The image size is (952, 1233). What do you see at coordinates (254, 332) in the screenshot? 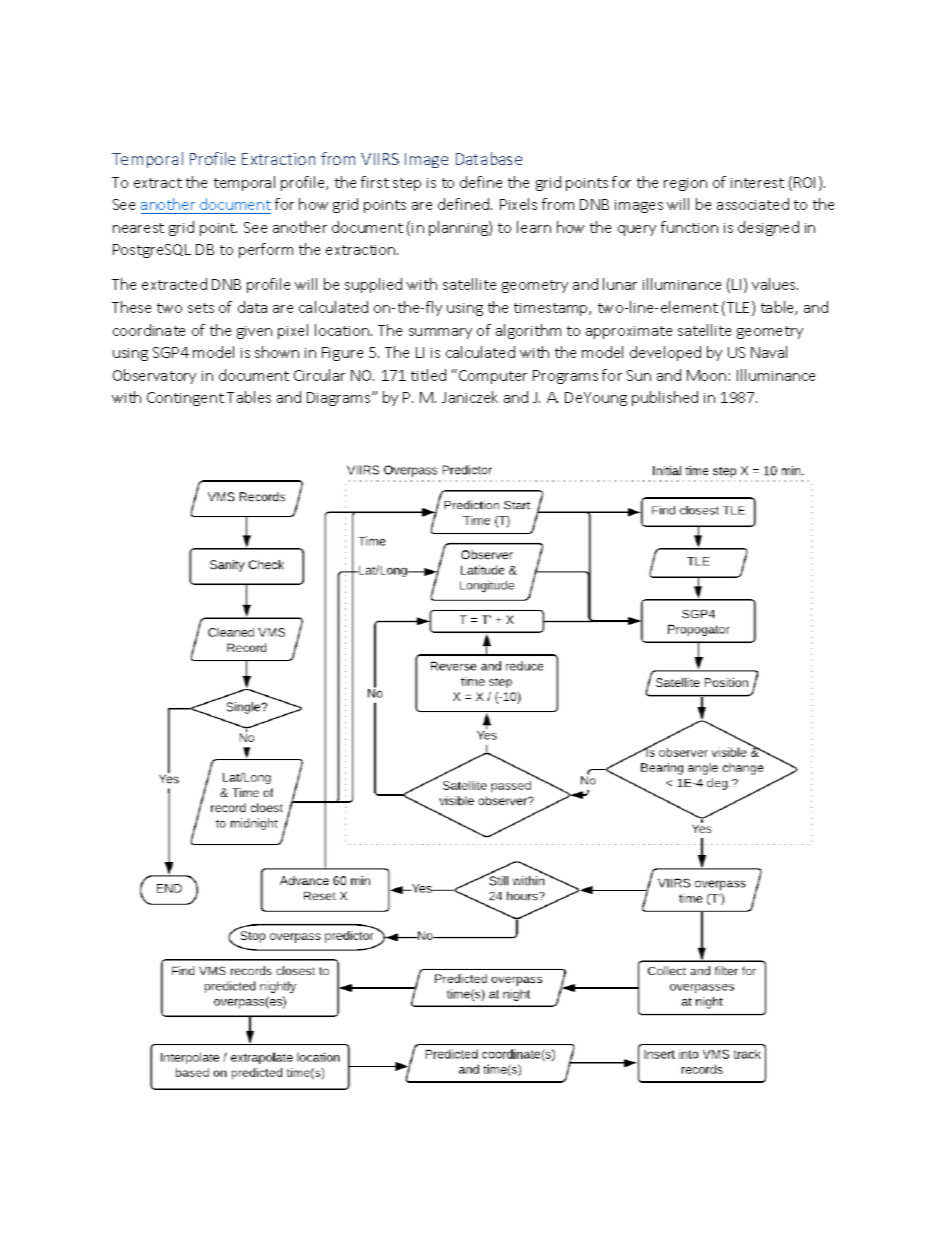
I see `given` at bounding box center [254, 332].
